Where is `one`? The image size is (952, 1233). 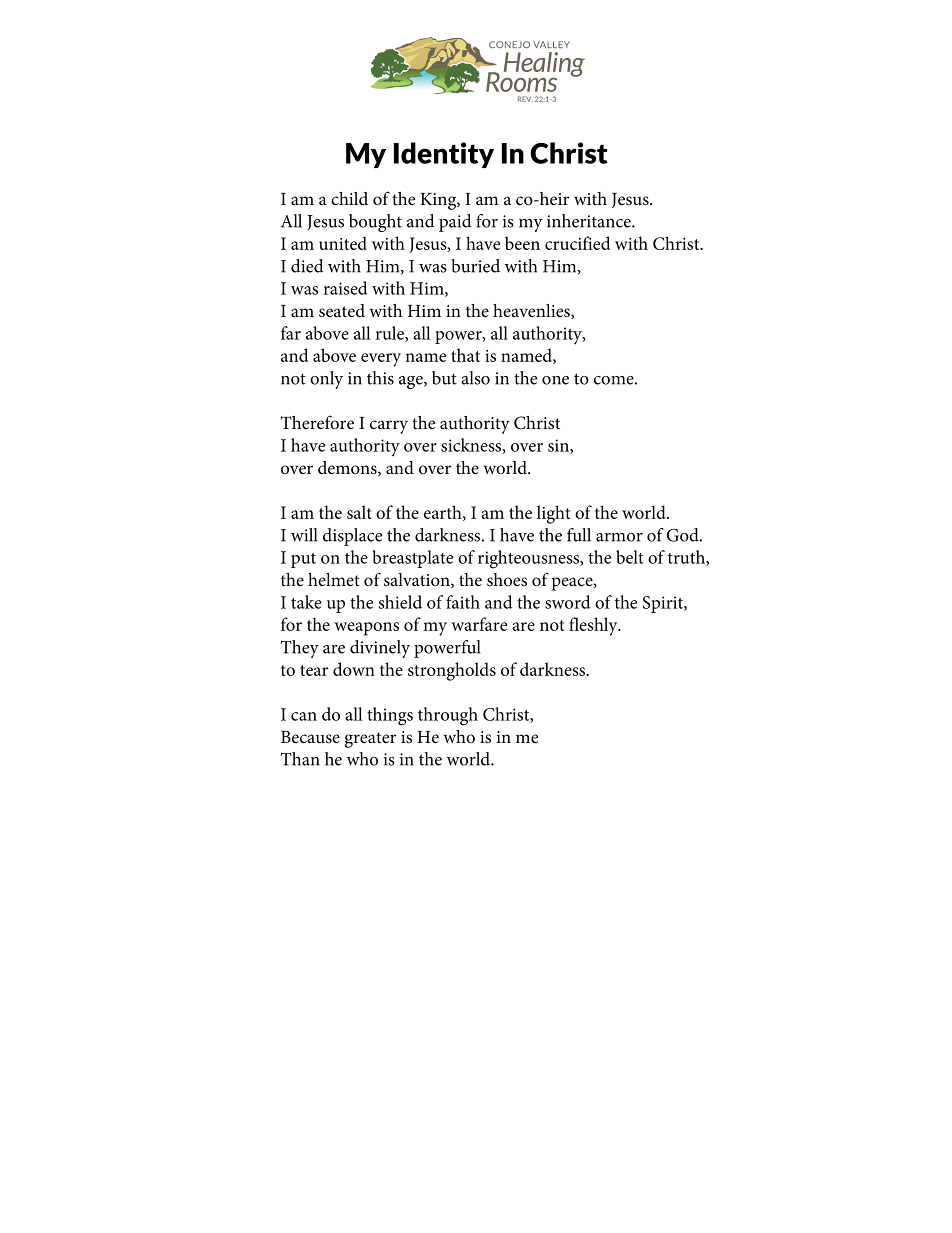
one is located at coordinates (555, 380).
